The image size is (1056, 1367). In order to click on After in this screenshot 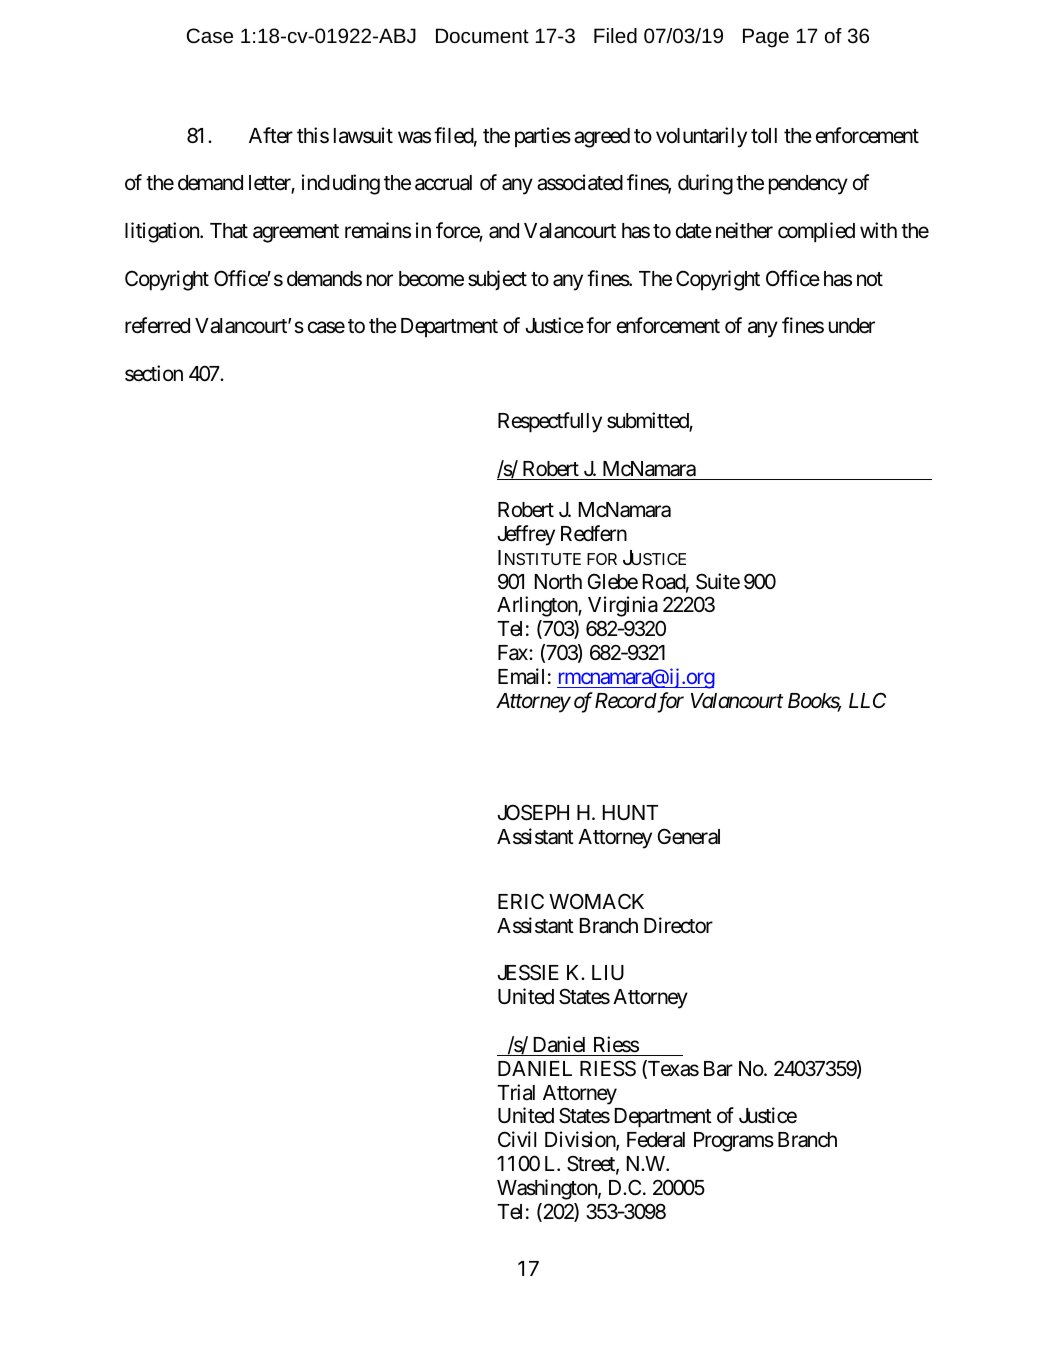, I will do `click(271, 135)`.
